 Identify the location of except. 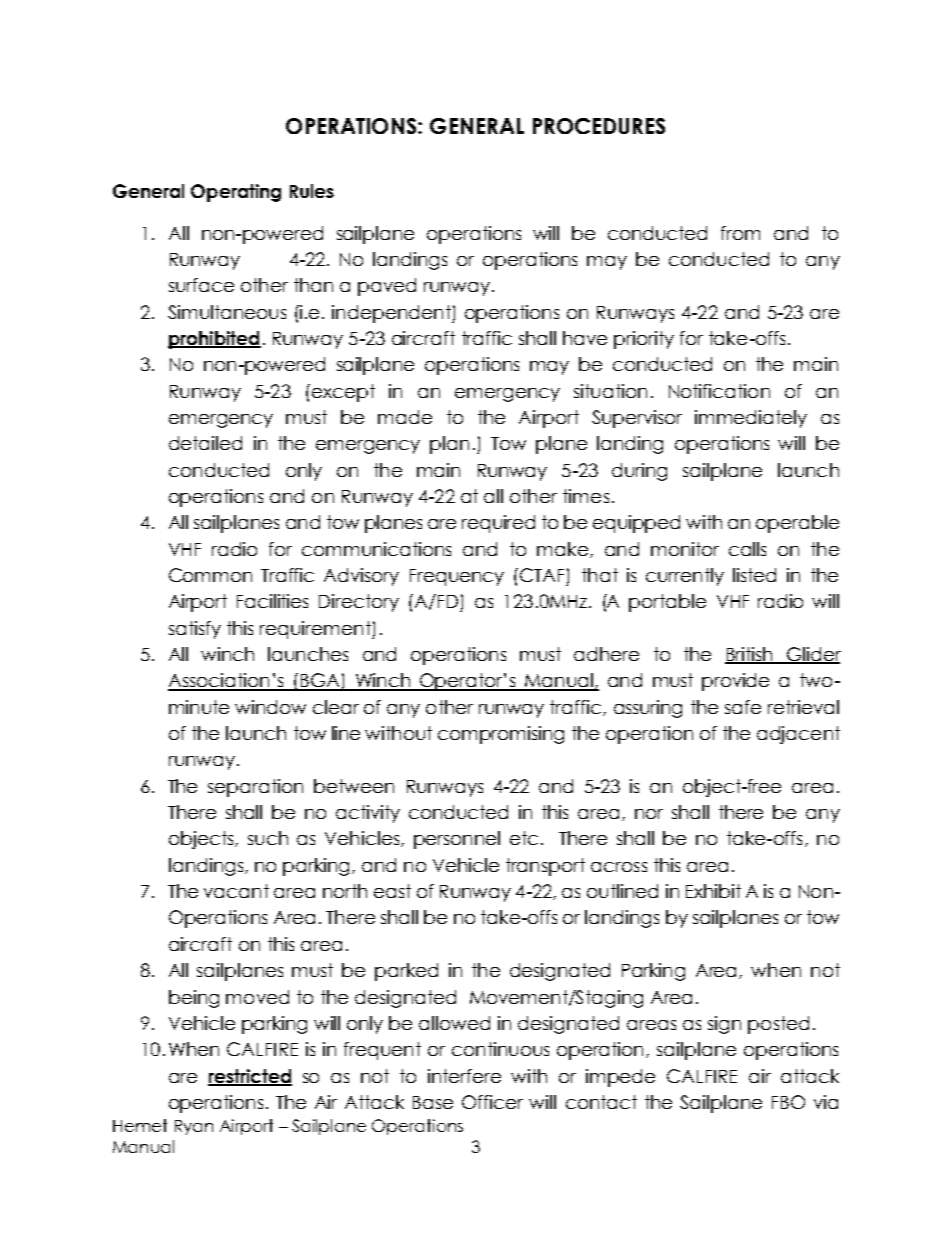
(342, 393).
